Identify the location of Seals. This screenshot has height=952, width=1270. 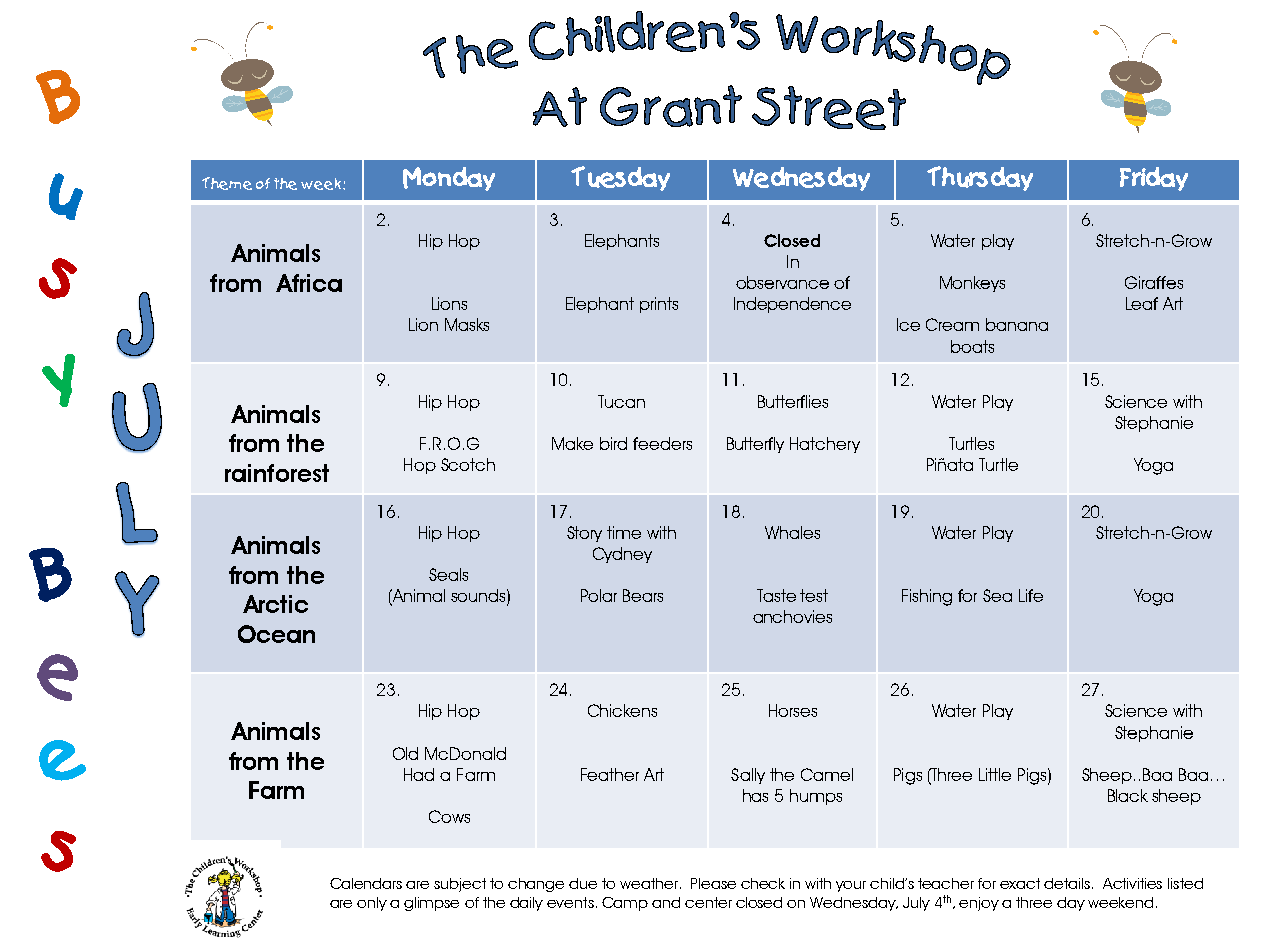
(448, 574).
